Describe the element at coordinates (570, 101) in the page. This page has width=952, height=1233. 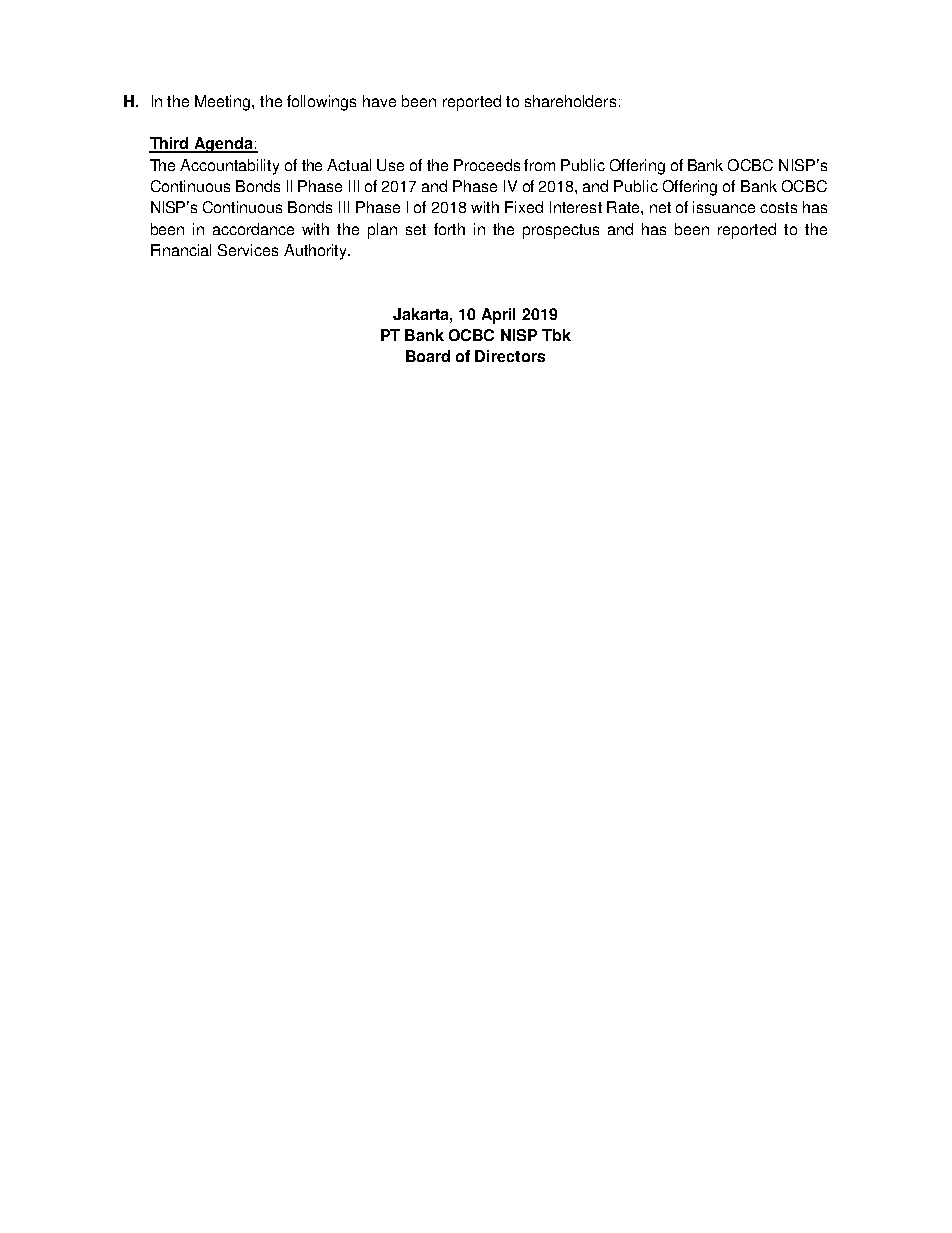
I see `shareholders` at that location.
